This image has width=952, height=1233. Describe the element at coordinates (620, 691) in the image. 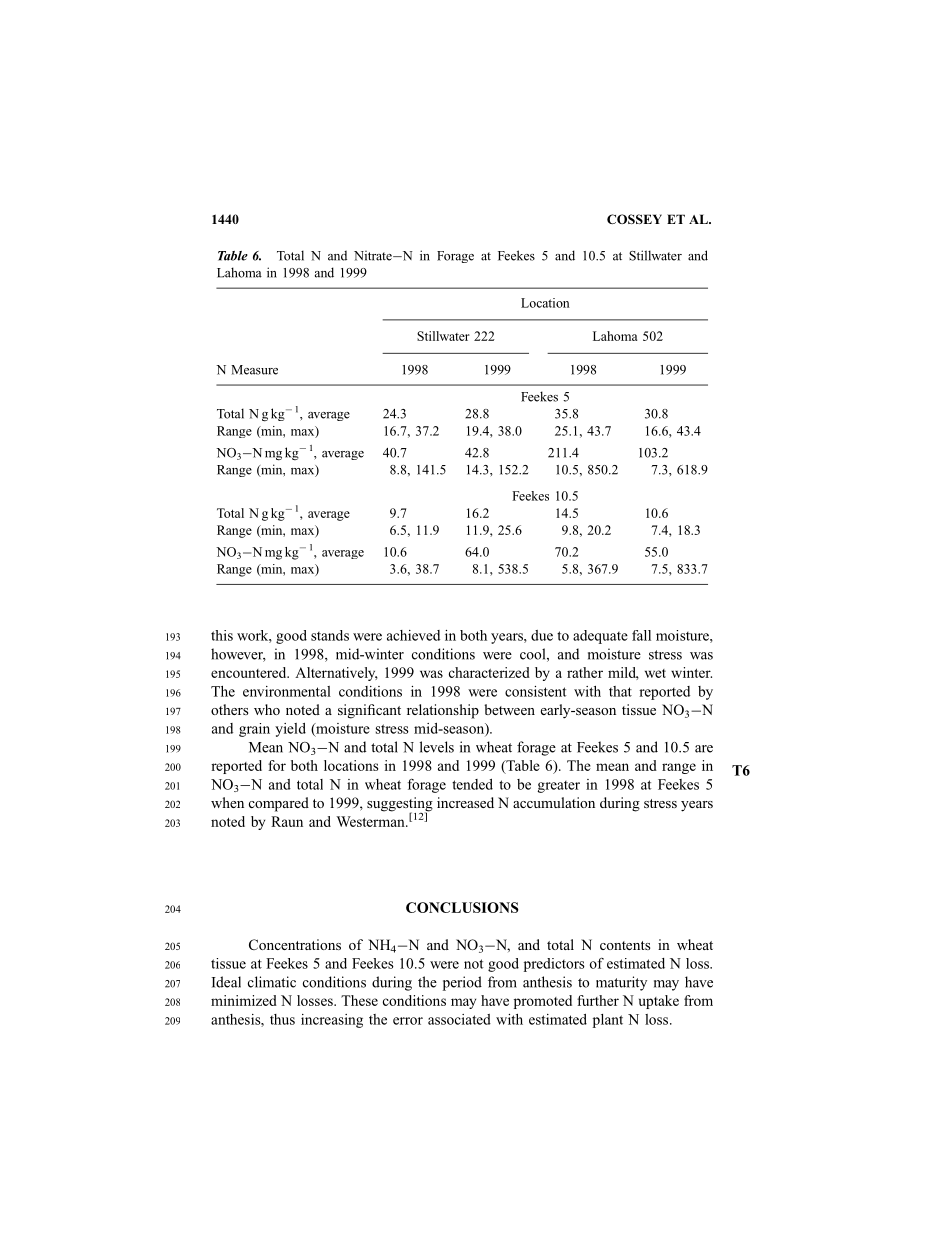

I see `that` at that location.
